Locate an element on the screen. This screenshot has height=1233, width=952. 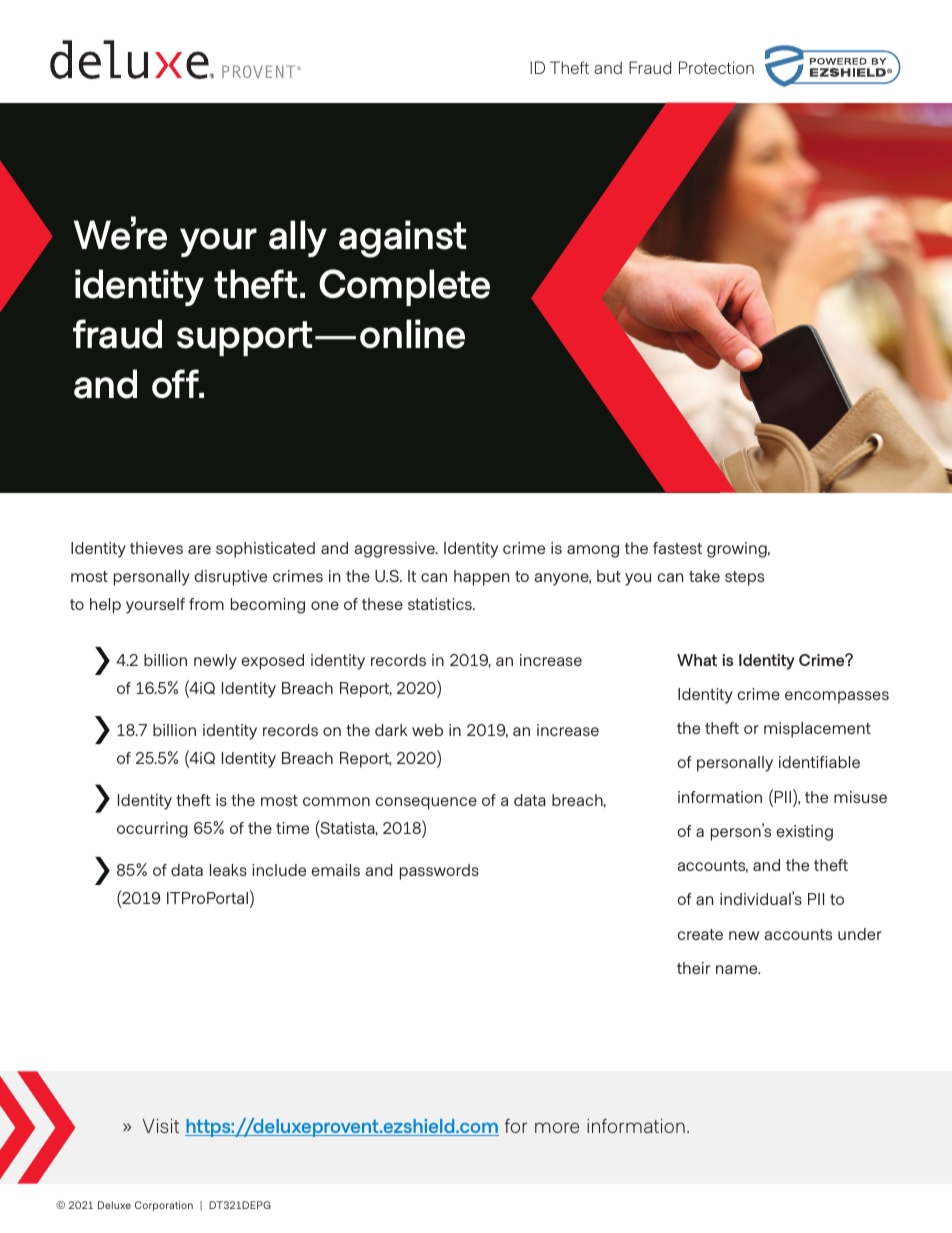
occurring is located at coordinates (152, 830).
